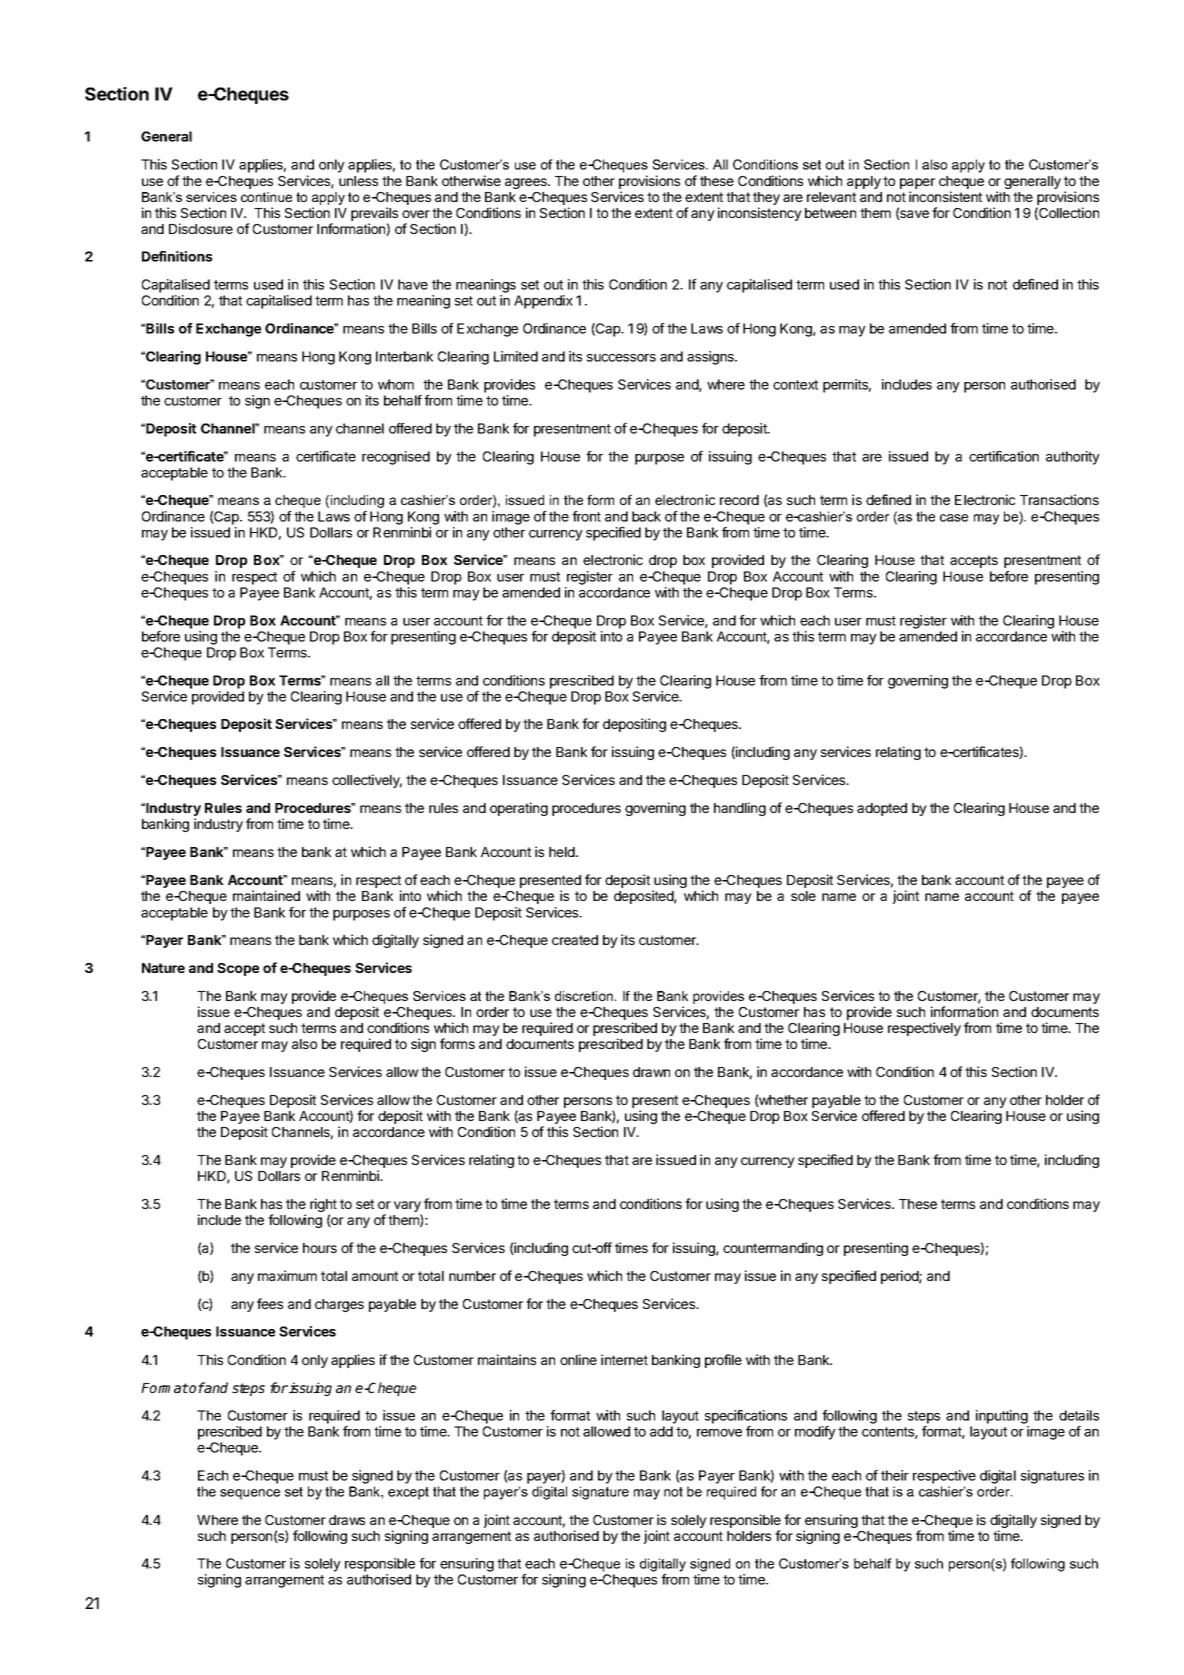 Image resolution: width=1184 pixels, height=1675 pixels. Describe the element at coordinates (651, 1072) in the screenshot. I see `drawn` at that location.
